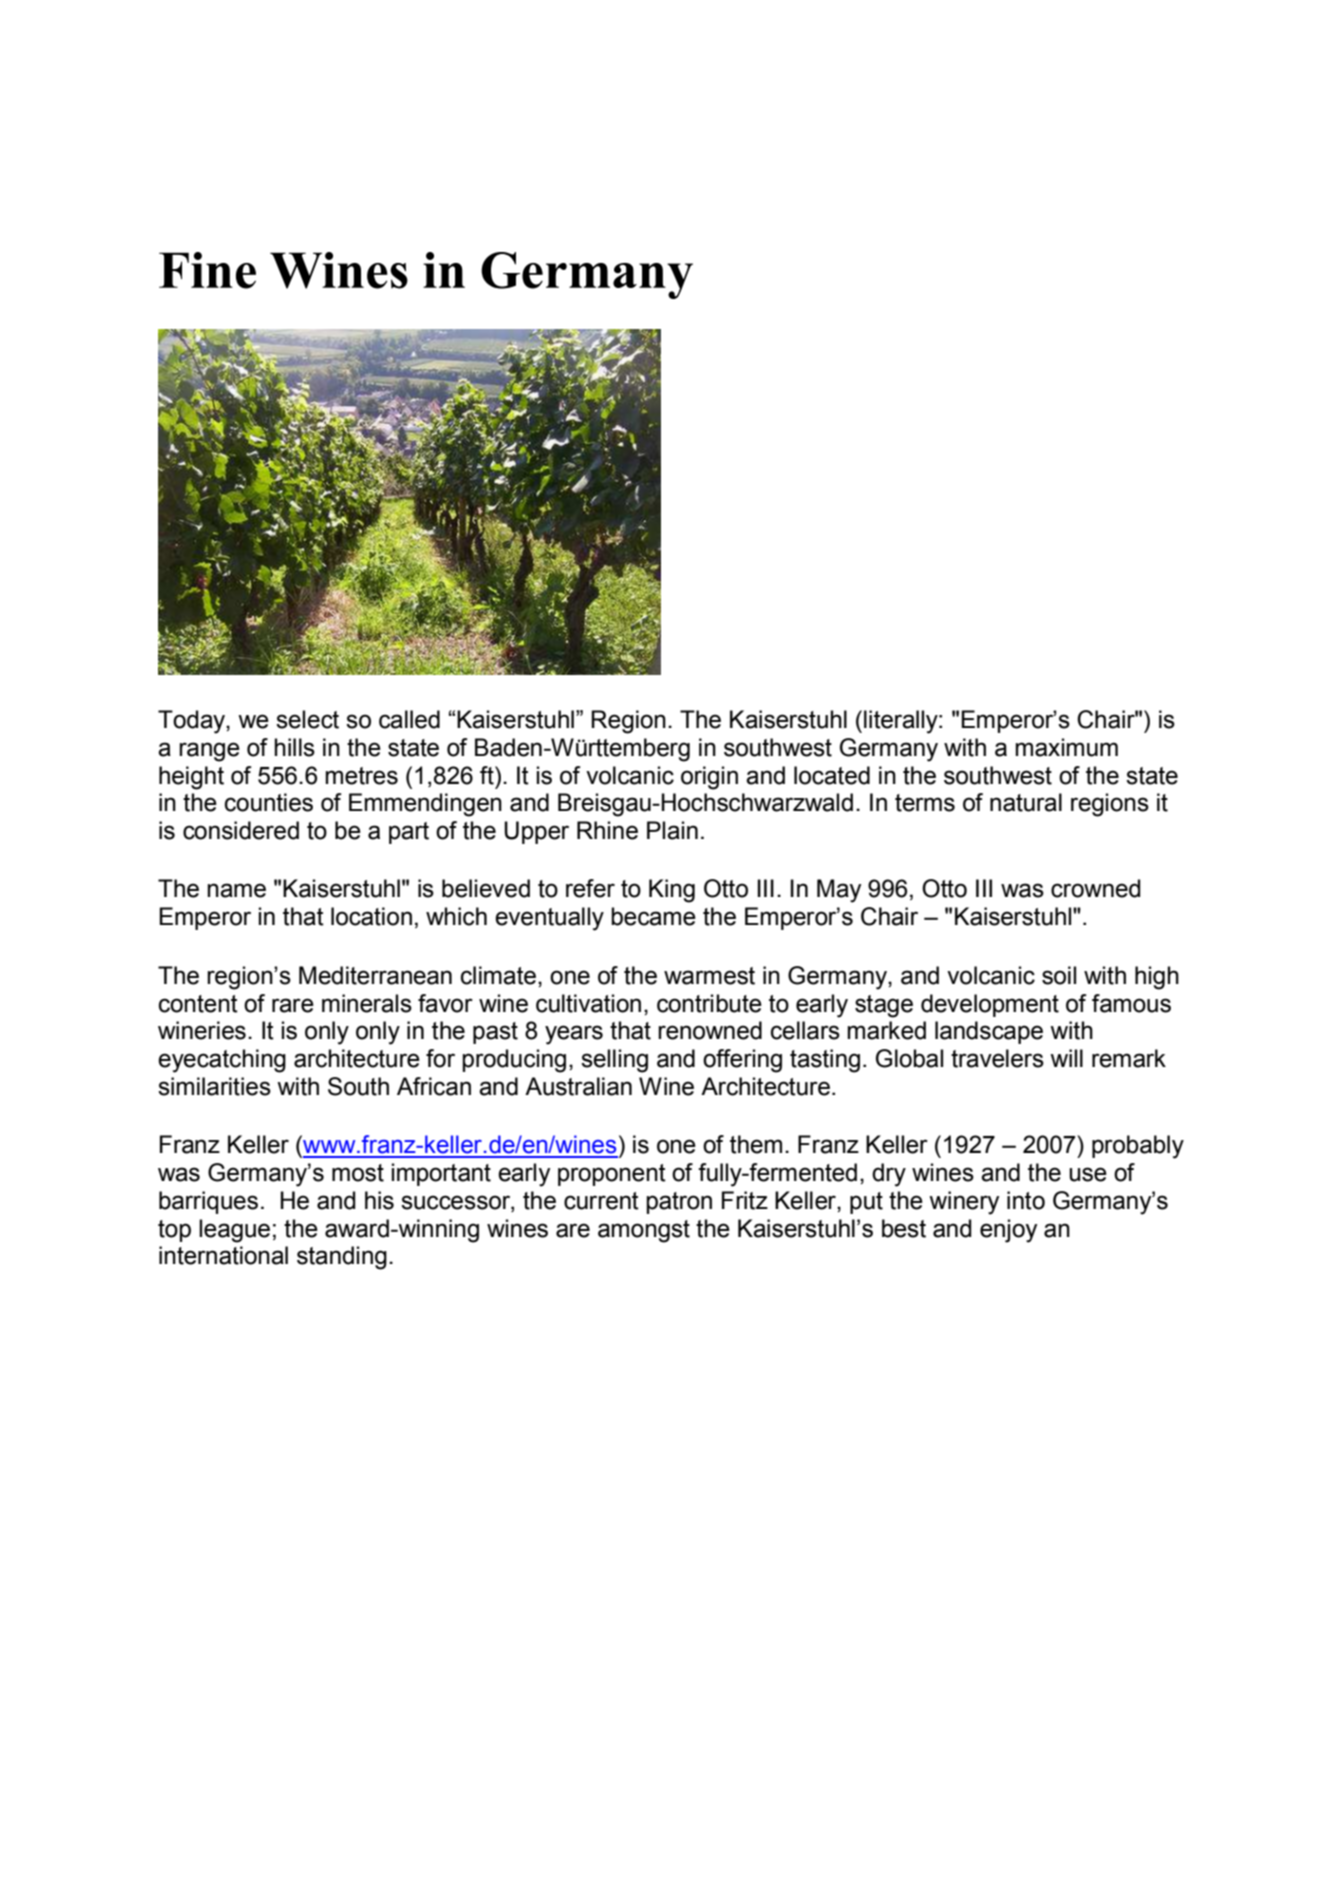 Image resolution: width=1342 pixels, height=1899 pixels. I want to click on located, so click(832, 775).
